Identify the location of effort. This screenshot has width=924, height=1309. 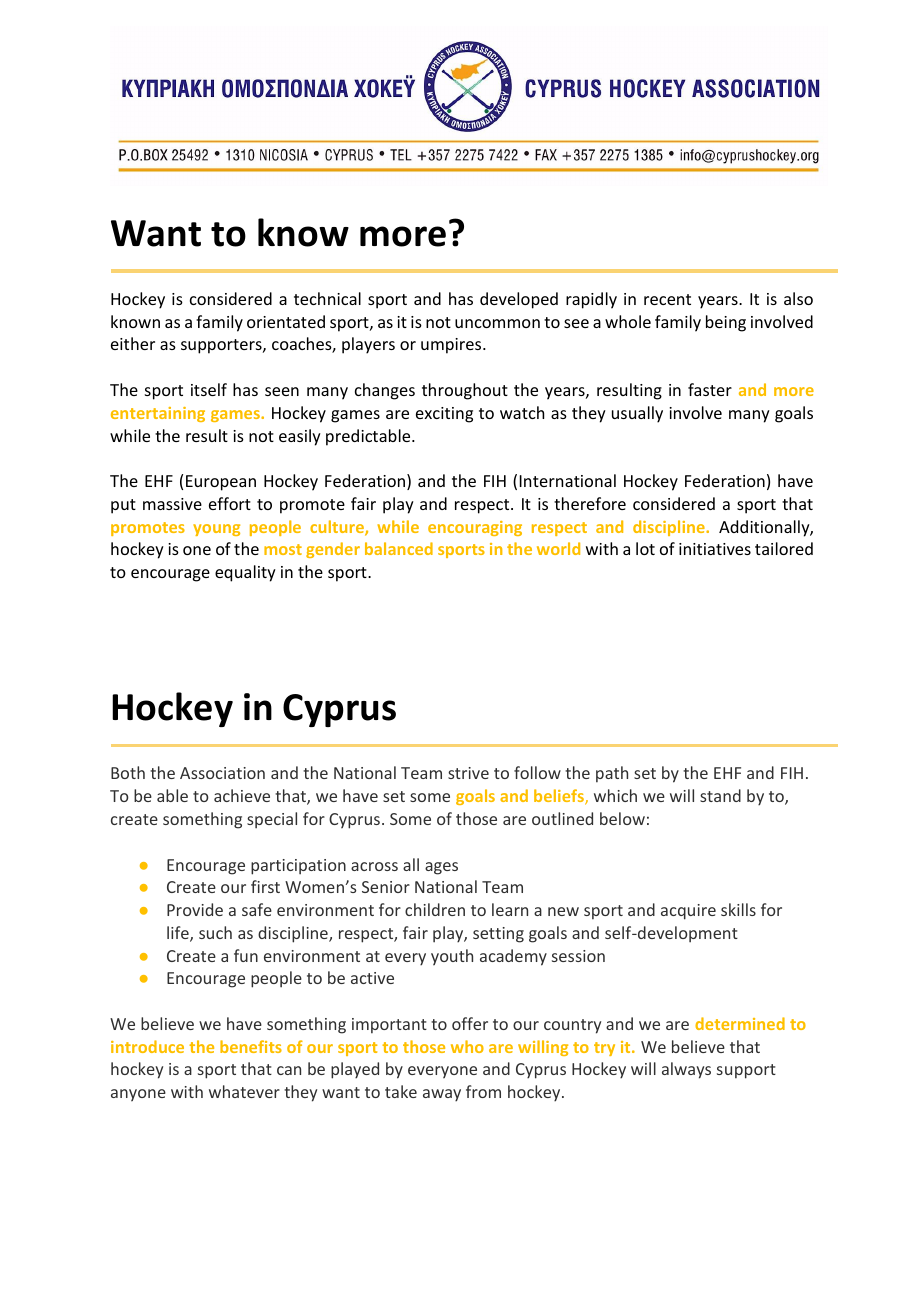
(230, 503).
